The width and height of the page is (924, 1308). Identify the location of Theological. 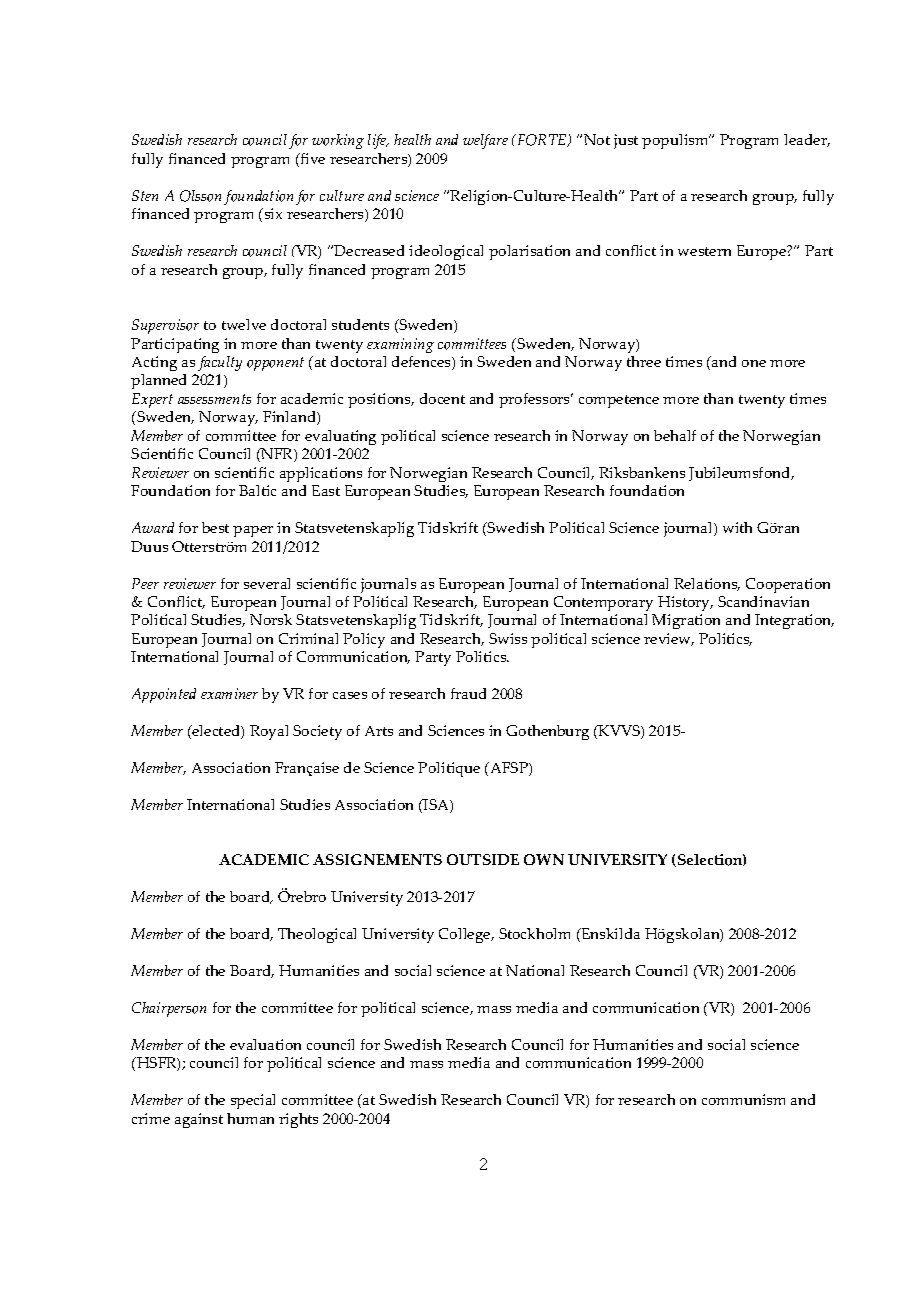
(317, 935).
